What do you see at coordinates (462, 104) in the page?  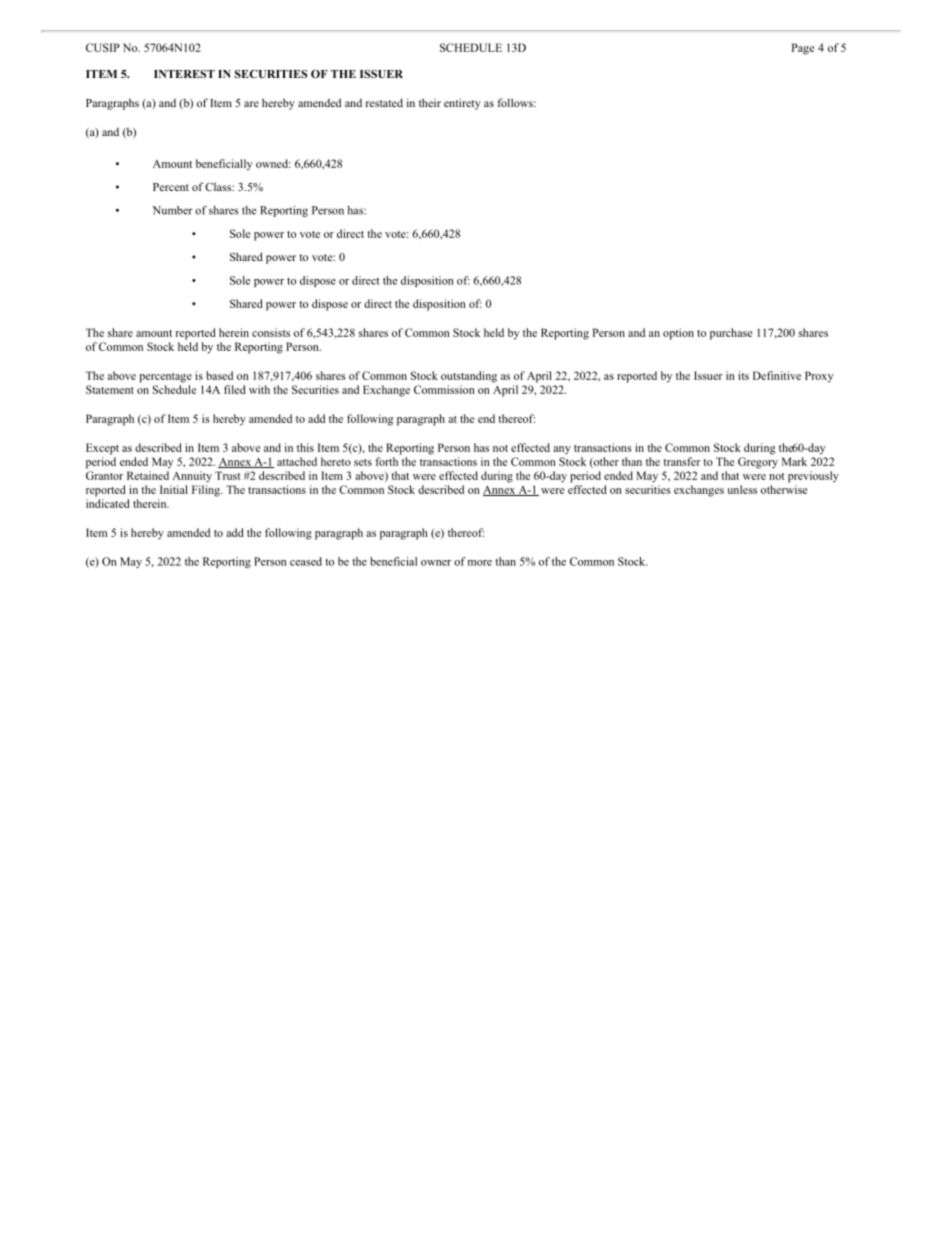 I see `entirety` at bounding box center [462, 104].
